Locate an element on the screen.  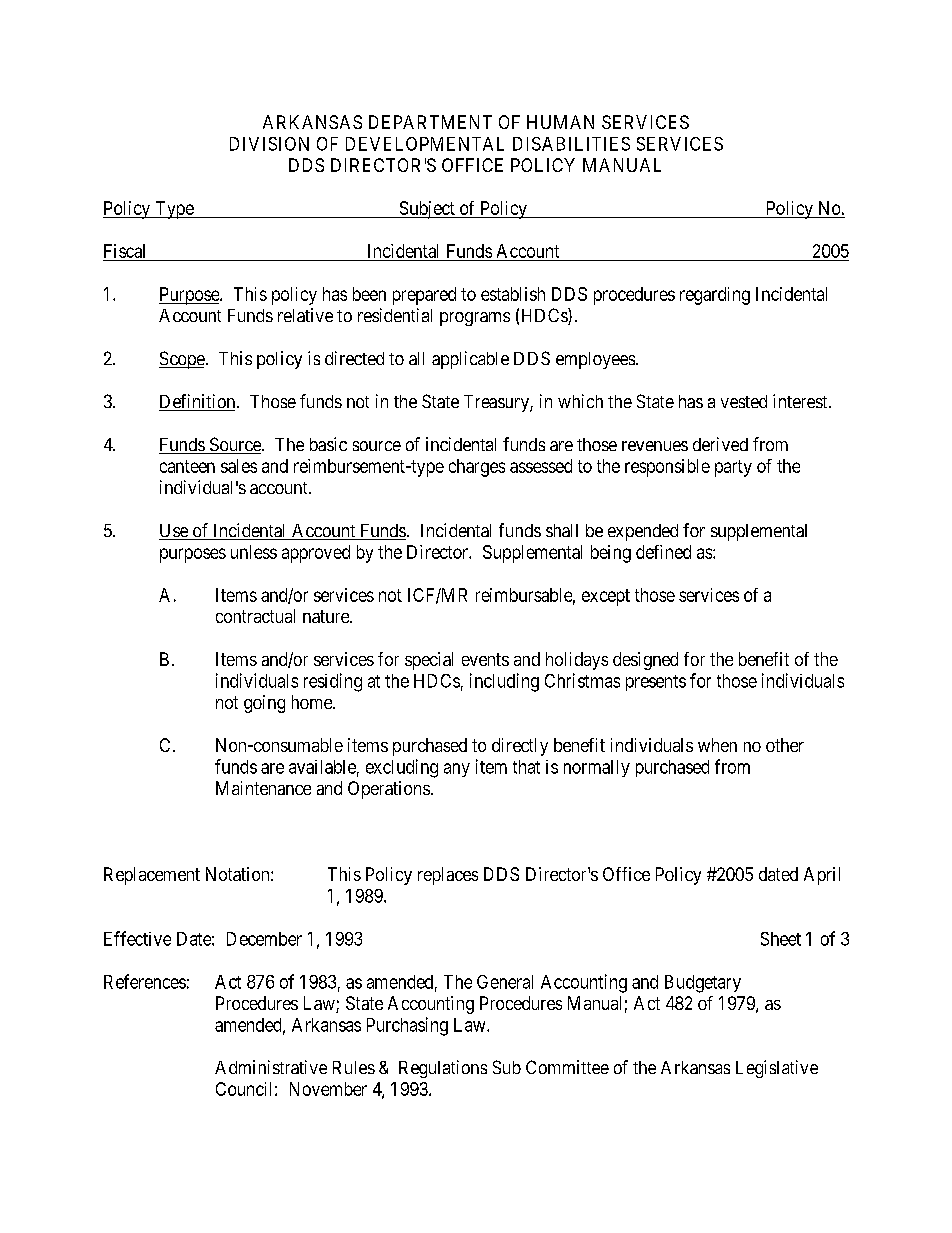
Scope is located at coordinates (182, 360).
